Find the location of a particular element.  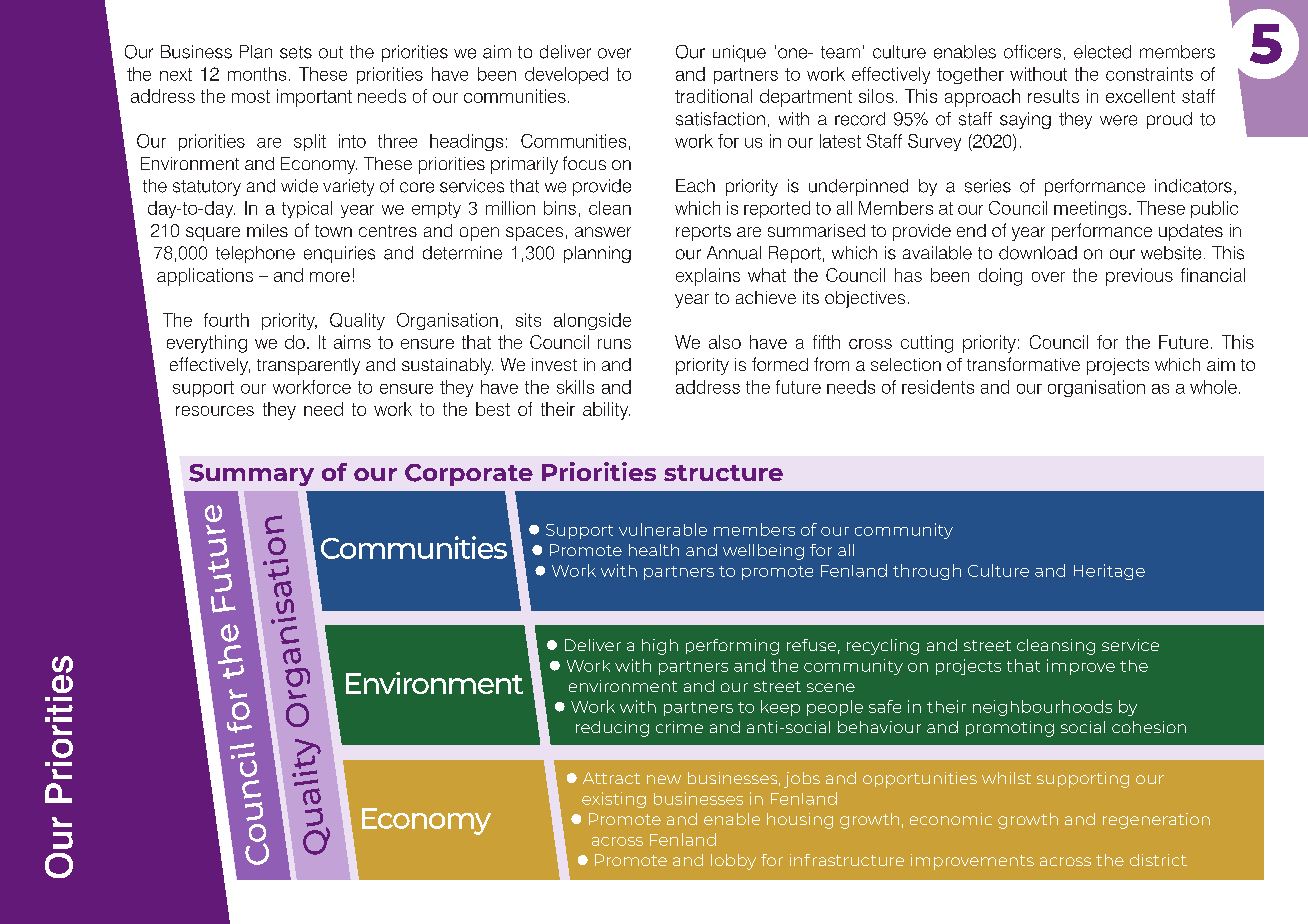

more is located at coordinates (330, 277).
